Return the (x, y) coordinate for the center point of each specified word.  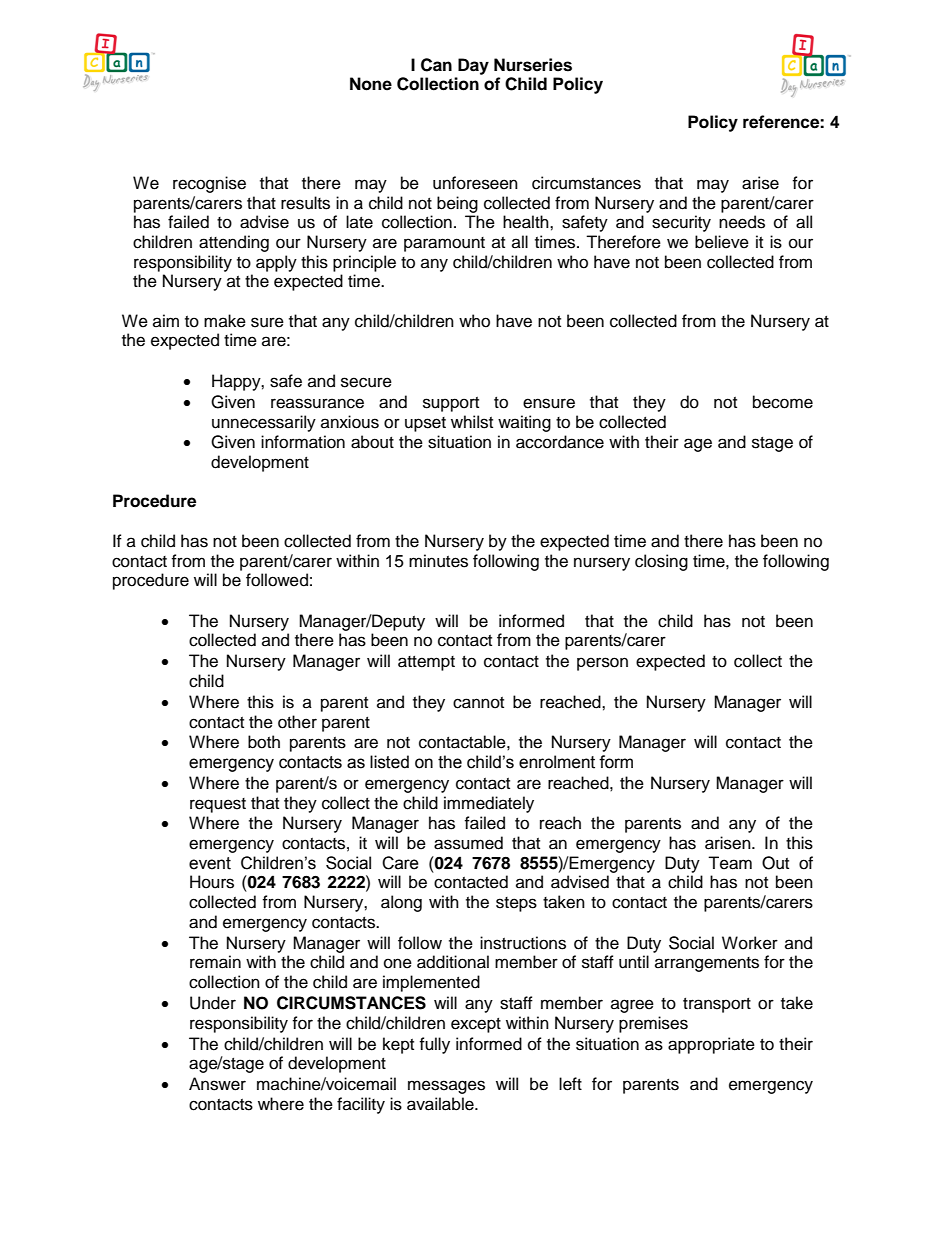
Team (730, 863)
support (451, 404)
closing (661, 562)
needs (742, 222)
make (225, 321)
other (297, 722)
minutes (438, 561)
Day (473, 66)
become (783, 402)
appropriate (711, 1045)
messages (446, 1087)
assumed (468, 843)
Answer (217, 1084)
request (218, 805)
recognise (209, 184)
